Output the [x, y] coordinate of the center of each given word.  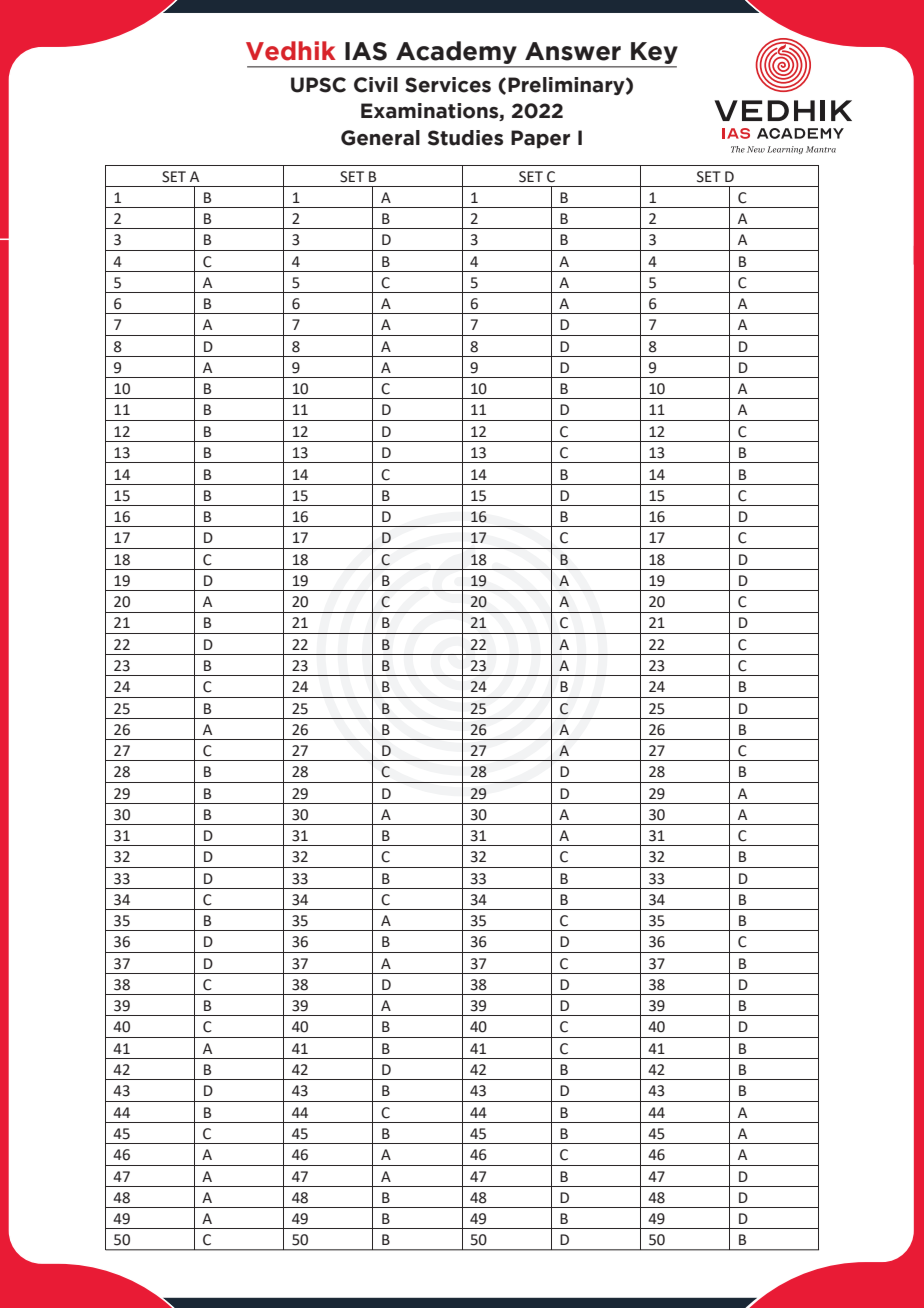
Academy [456, 54]
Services [448, 85]
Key [653, 54]
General [380, 138]
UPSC [318, 85]
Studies [465, 138]
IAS [366, 51]
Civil [376, 85]
